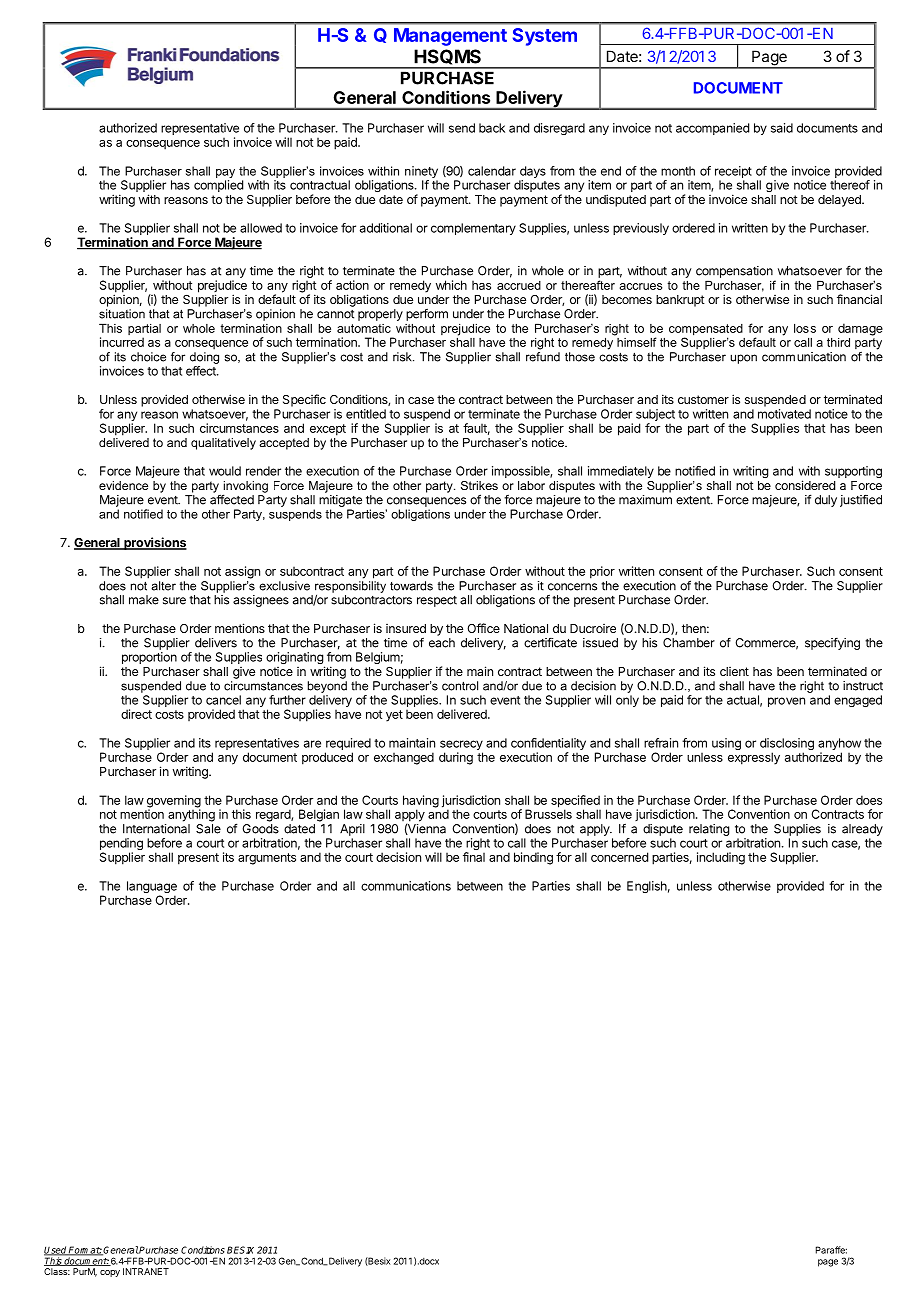 This image has width=924, height=1309. I want to click on said, so click(782, 128).
